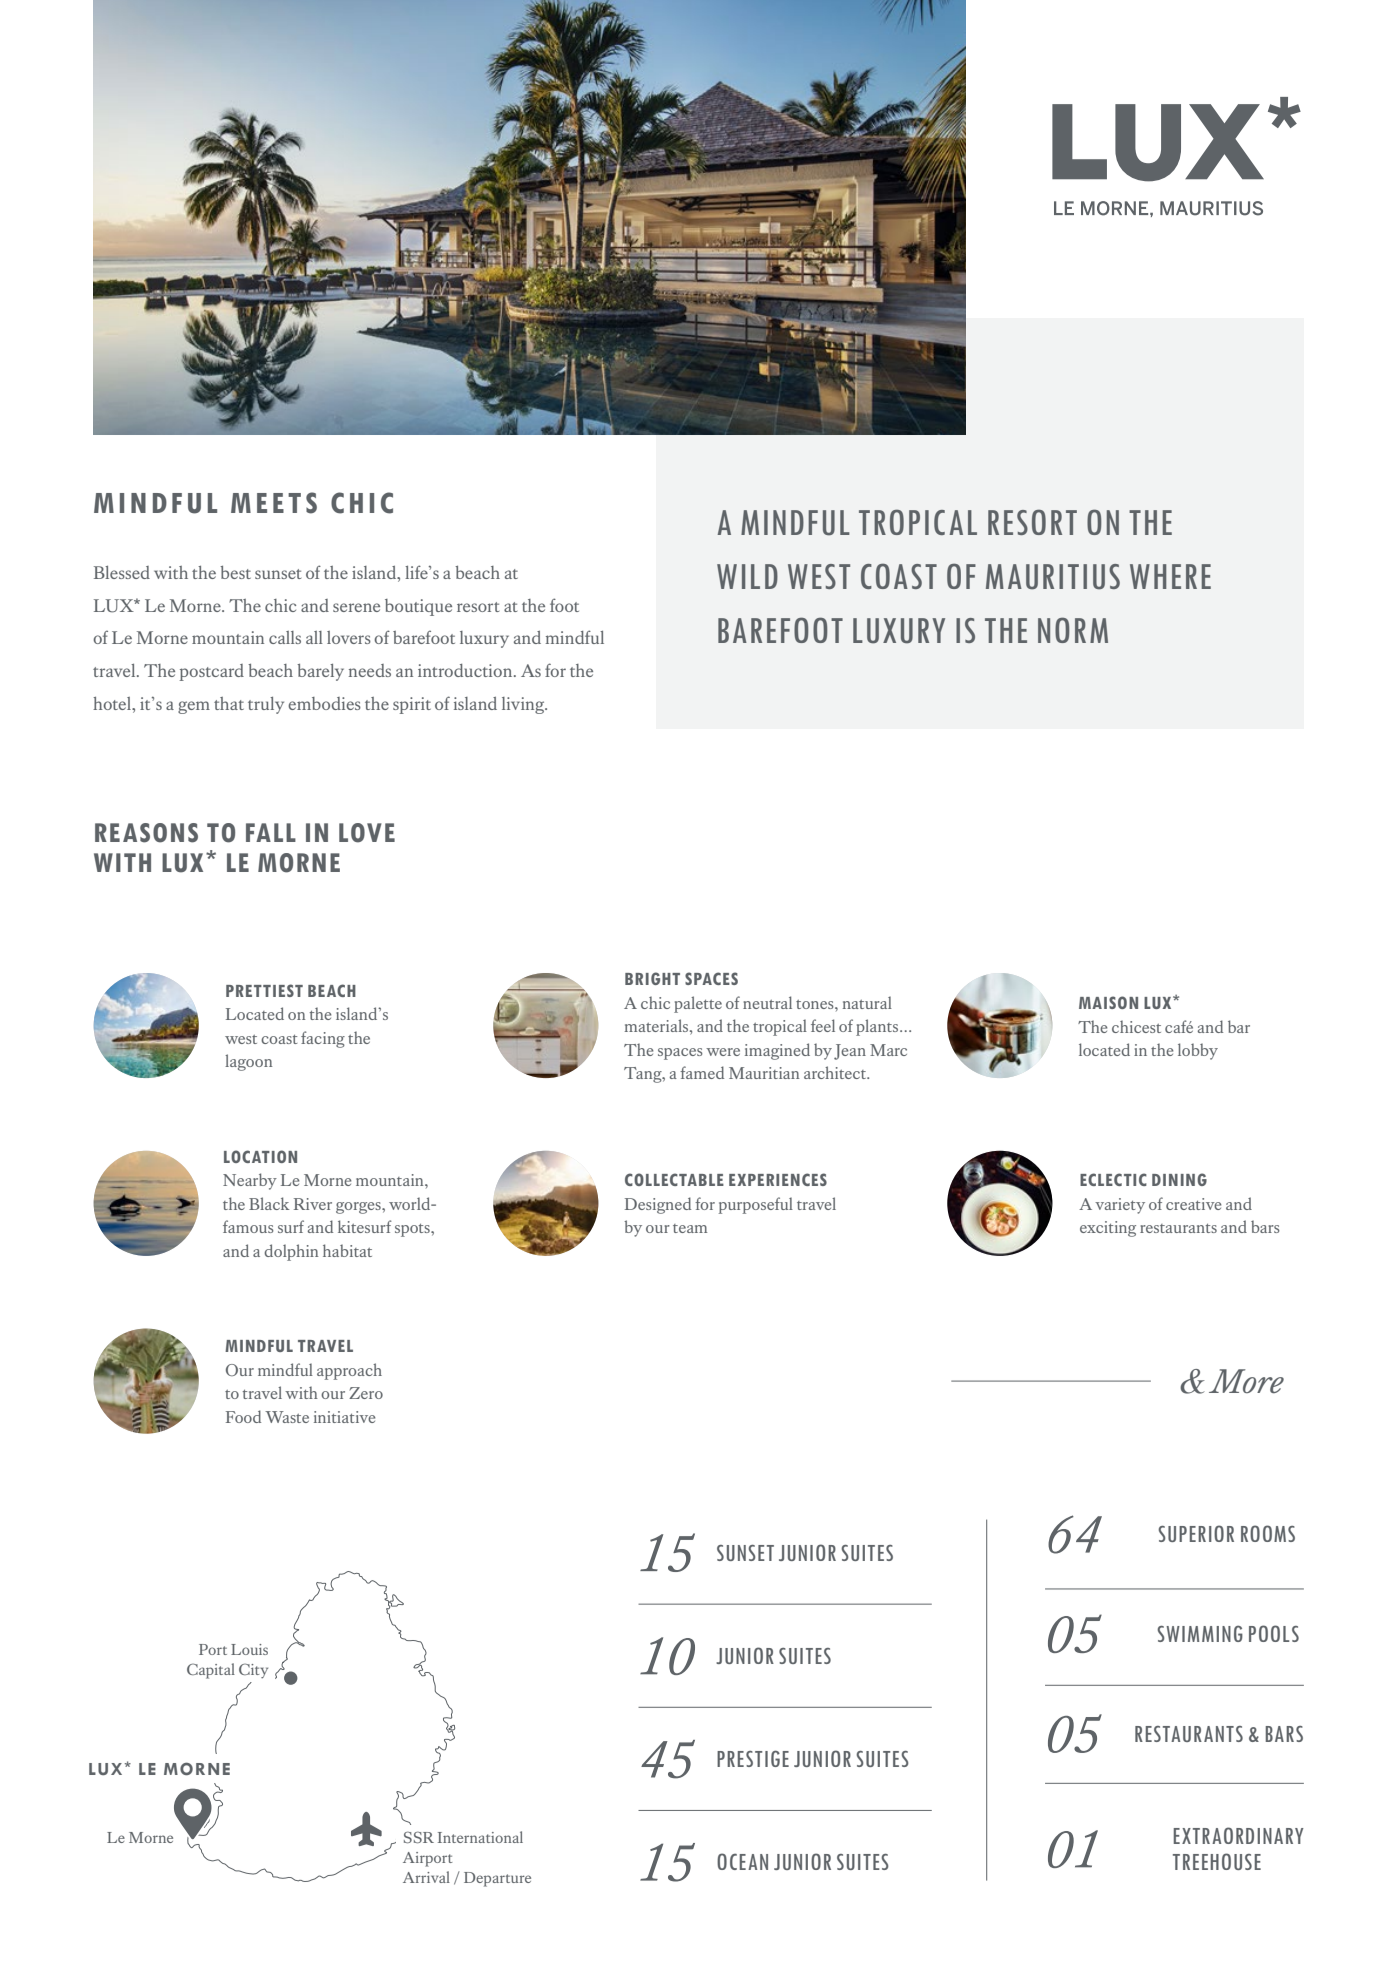 The width and height of the page is (1397, 1976). What do you see at coordinates (1200, 1633) in the page?
I see `SWIMMING` at bounding box center [1200, 1633].
